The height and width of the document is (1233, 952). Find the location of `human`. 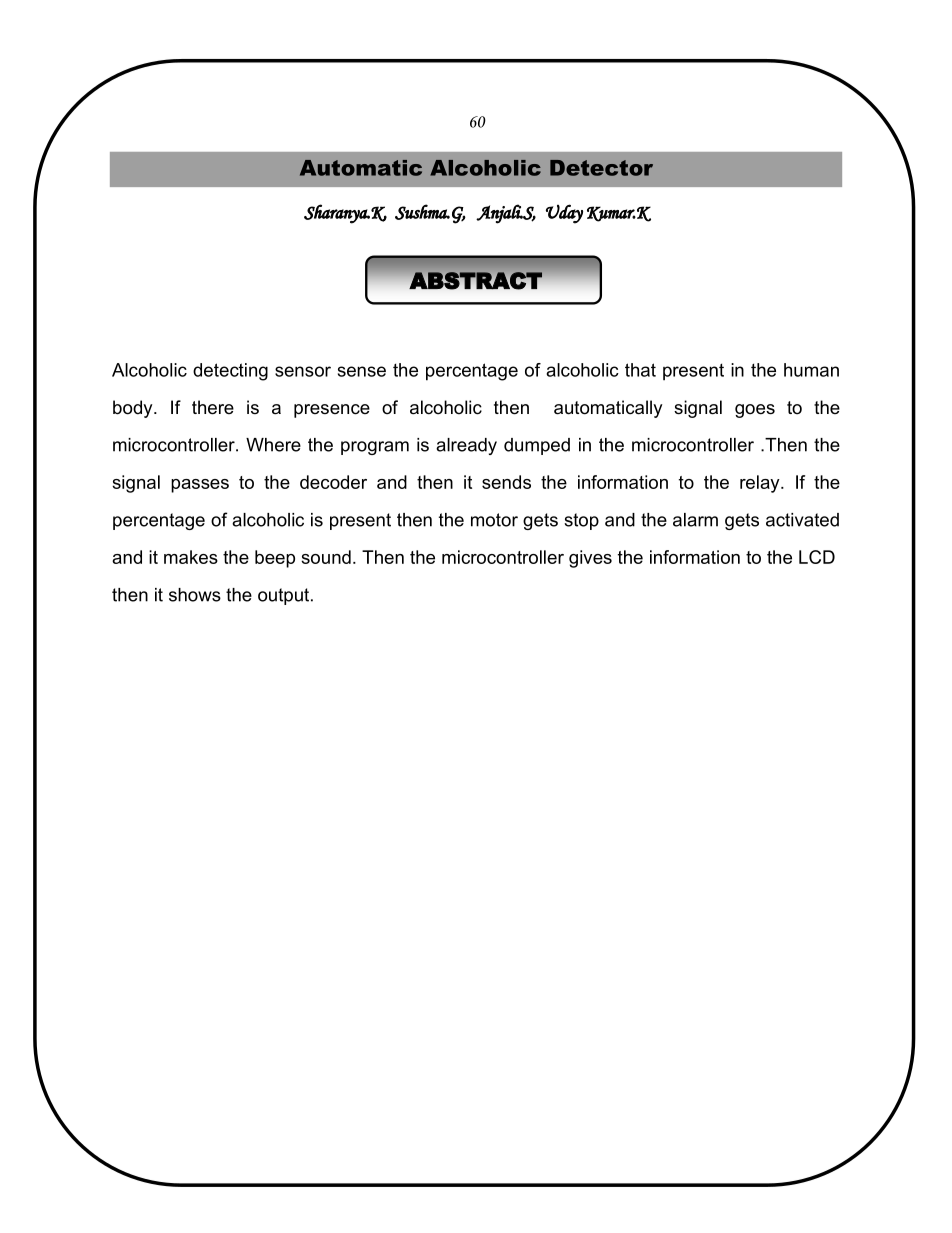

human is located at coordinates (811, 370).
